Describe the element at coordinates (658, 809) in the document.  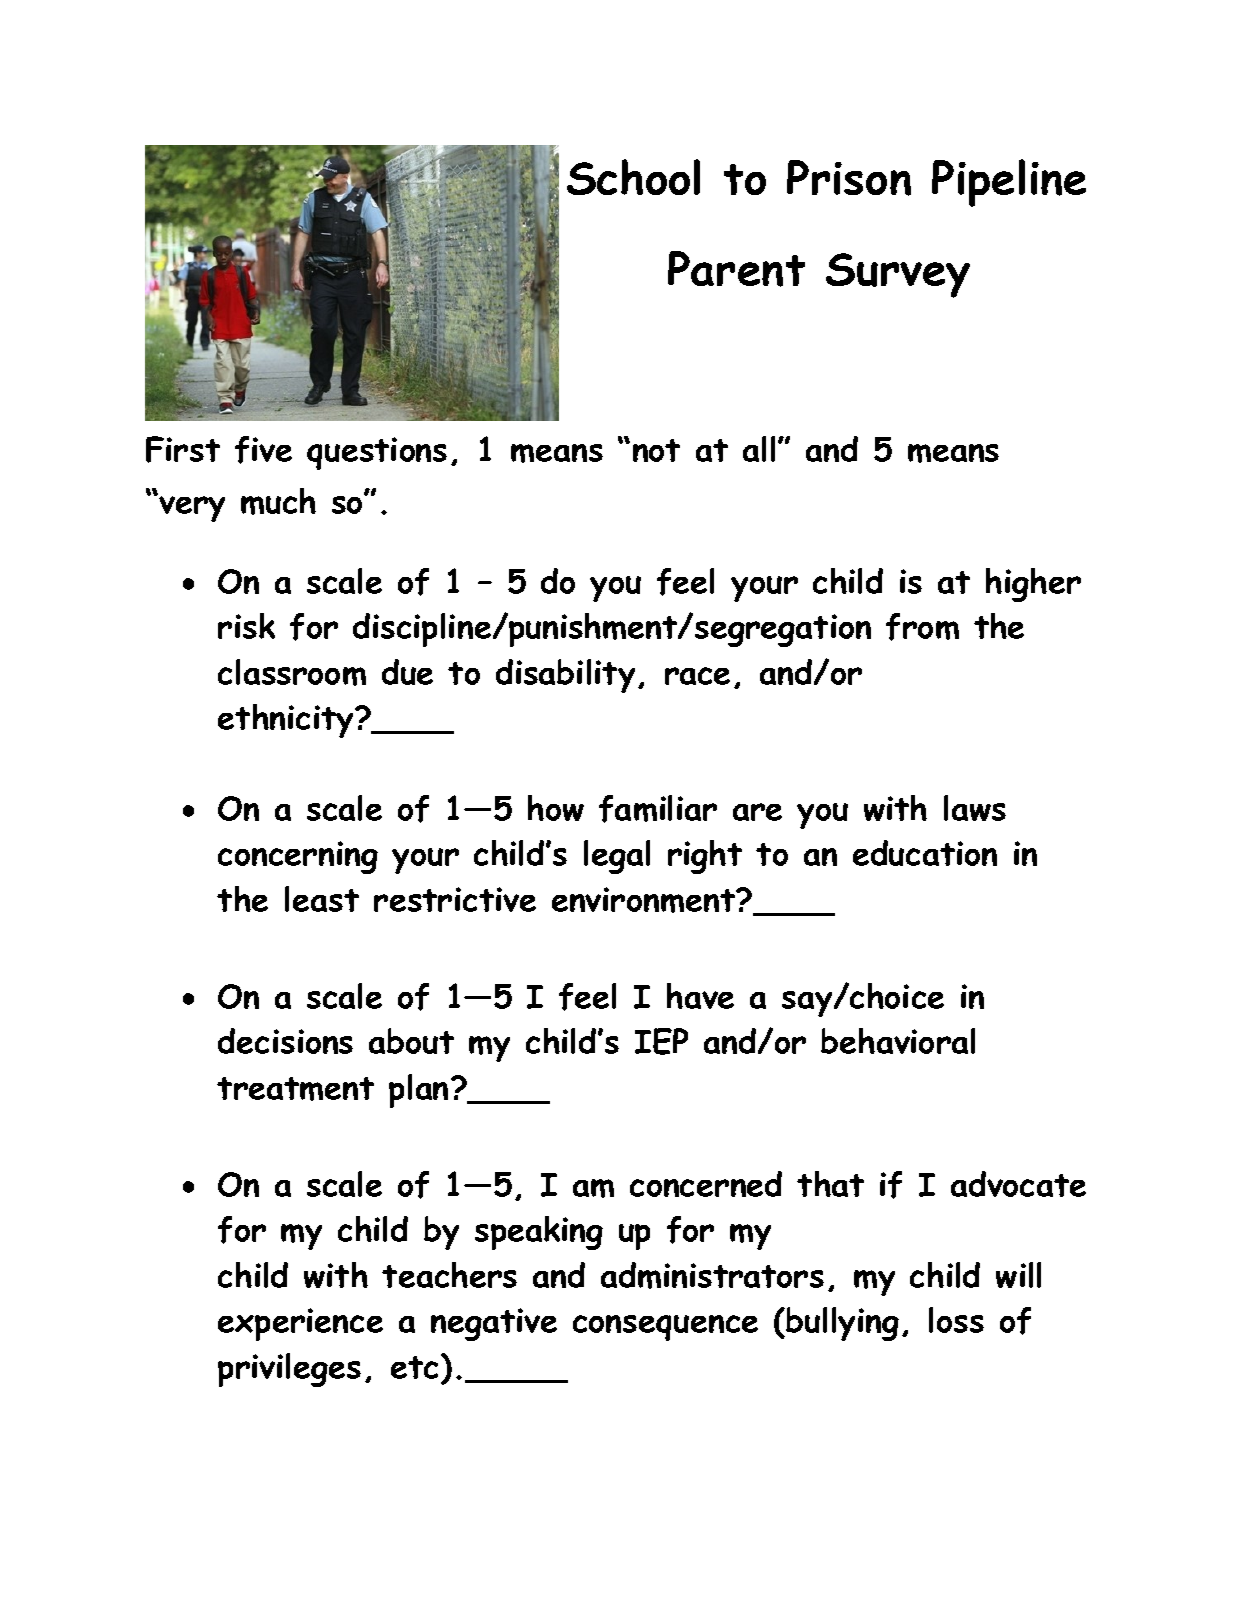
I see `familiar` at that location.
